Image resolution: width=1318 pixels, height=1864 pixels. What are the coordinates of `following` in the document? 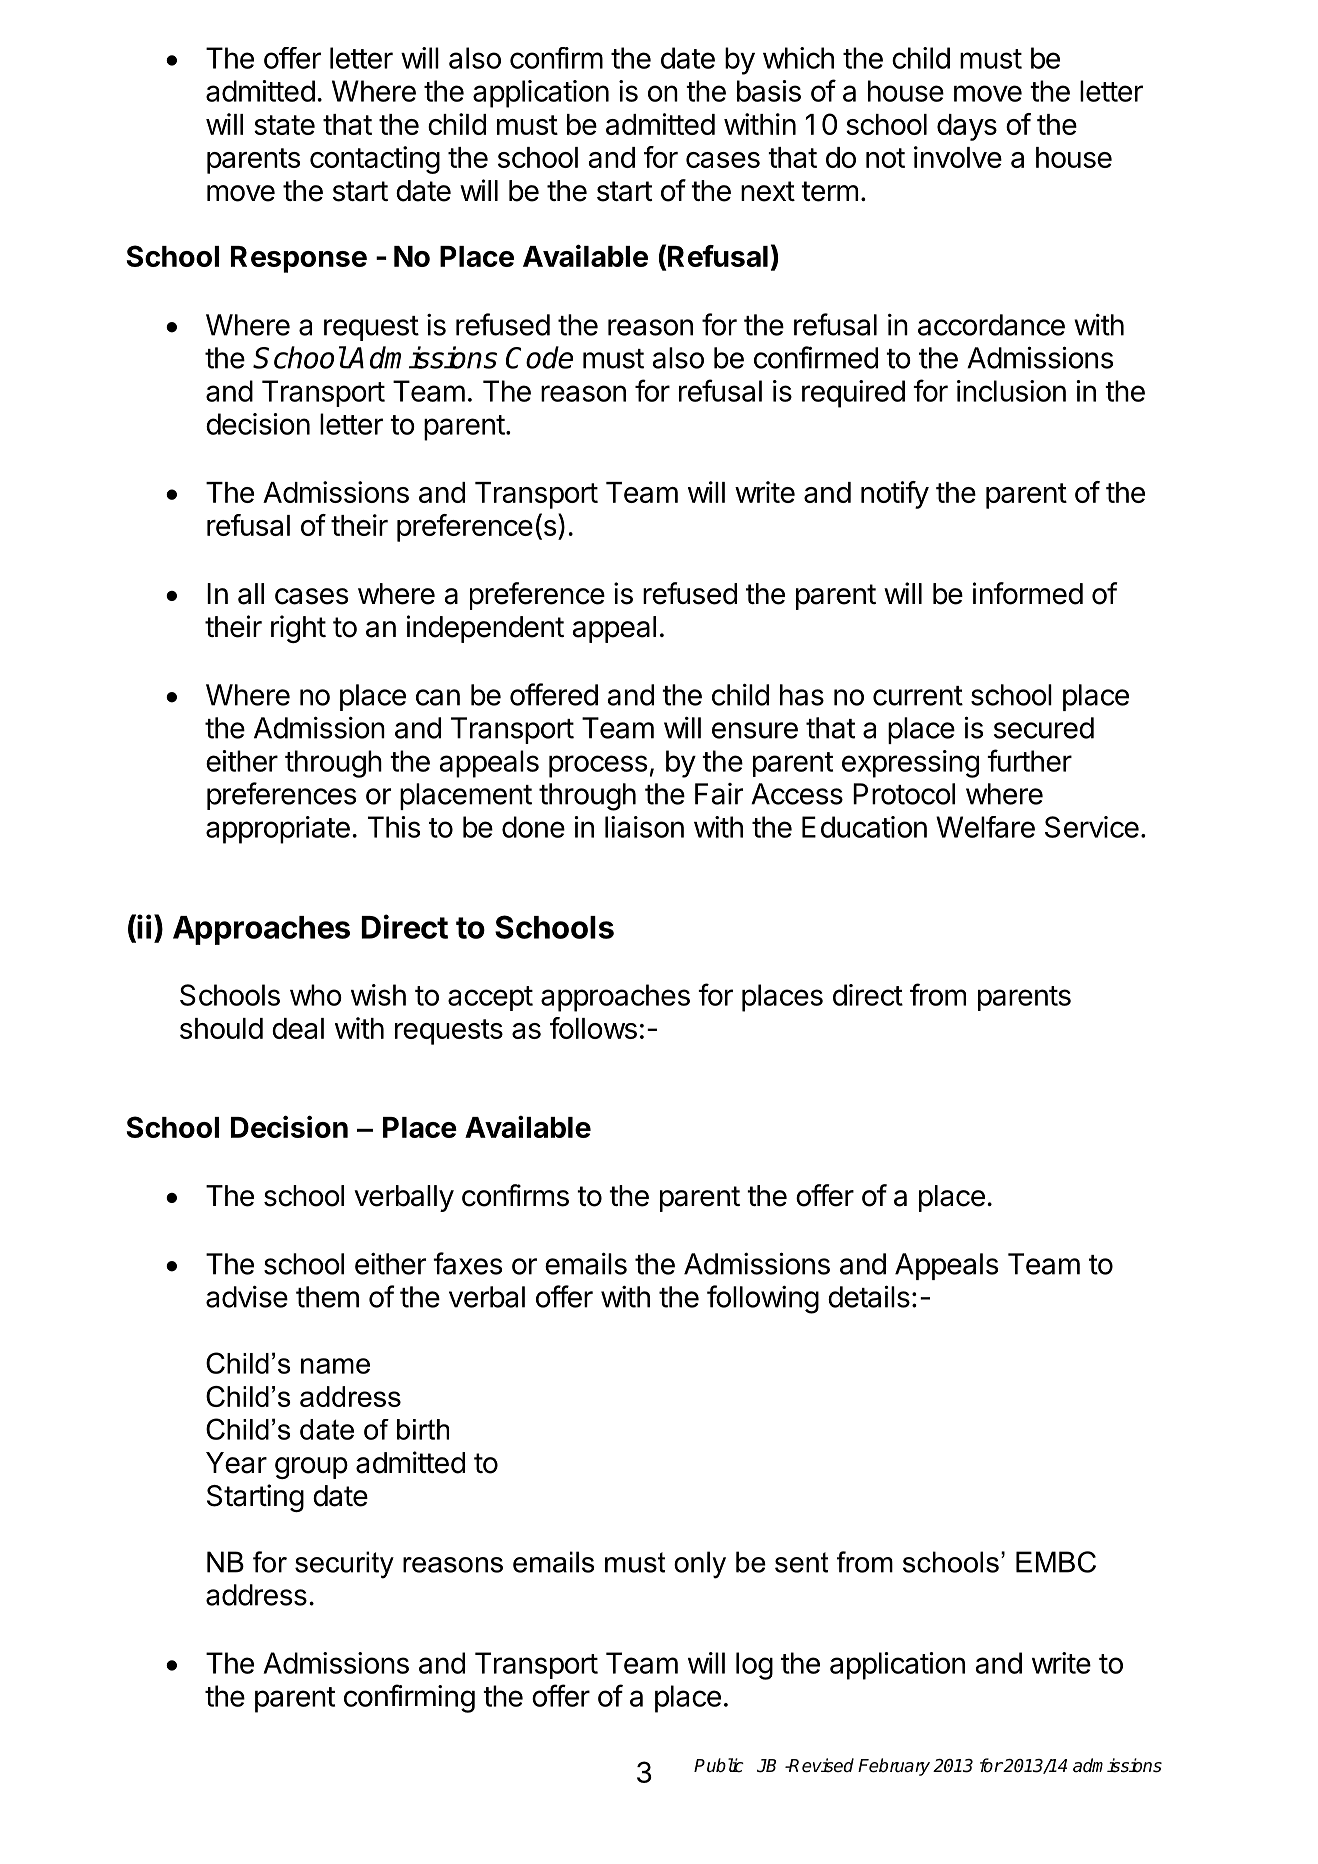 It's located at (763, 1299).
